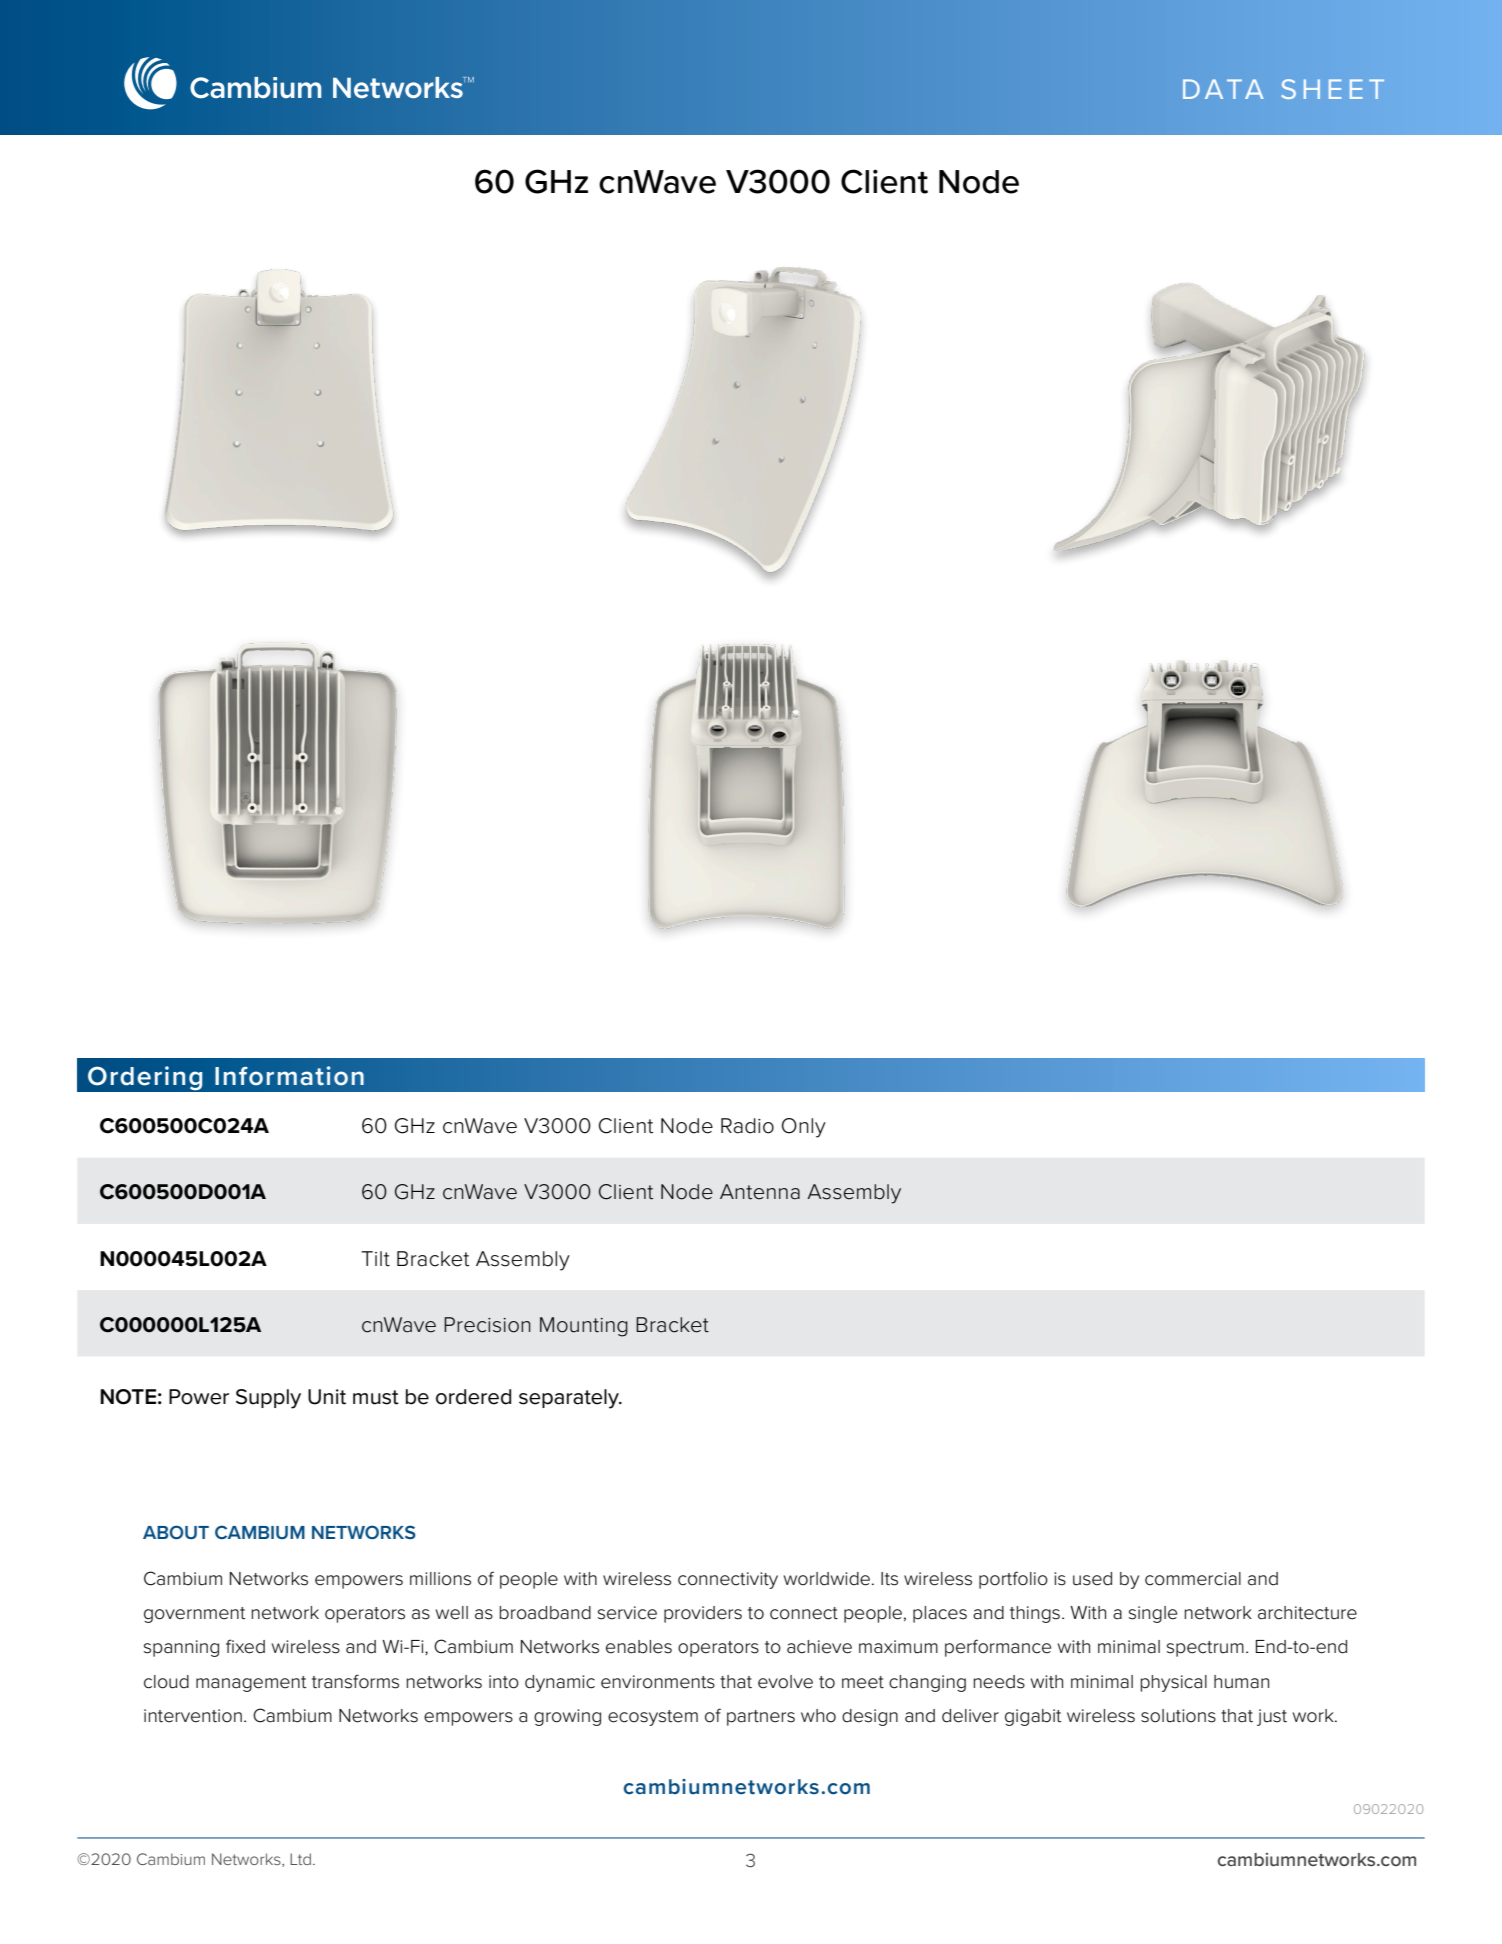 The height and width of the screenshot is (1944, 1502). What do you see at coordinates (761, 1718) in the screenshot?
I see `partners` at bounding box center [761, 1718].
